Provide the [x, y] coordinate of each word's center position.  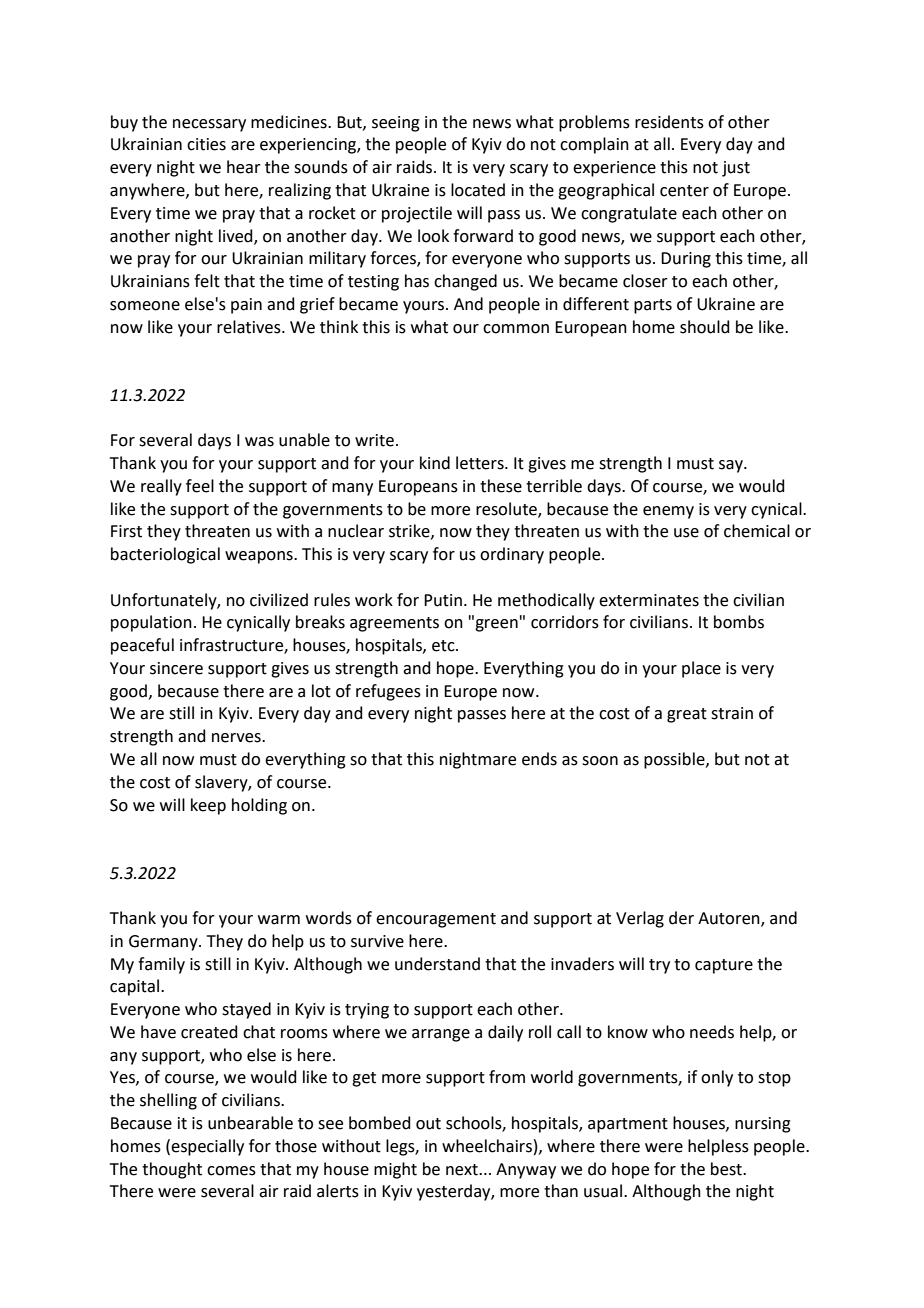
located [478, 190]
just [736, 169]
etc [444, 646]
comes [231, 1171]
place [701, 669]
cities [206, 144]
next [463, 1170]
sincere [176, 668]
